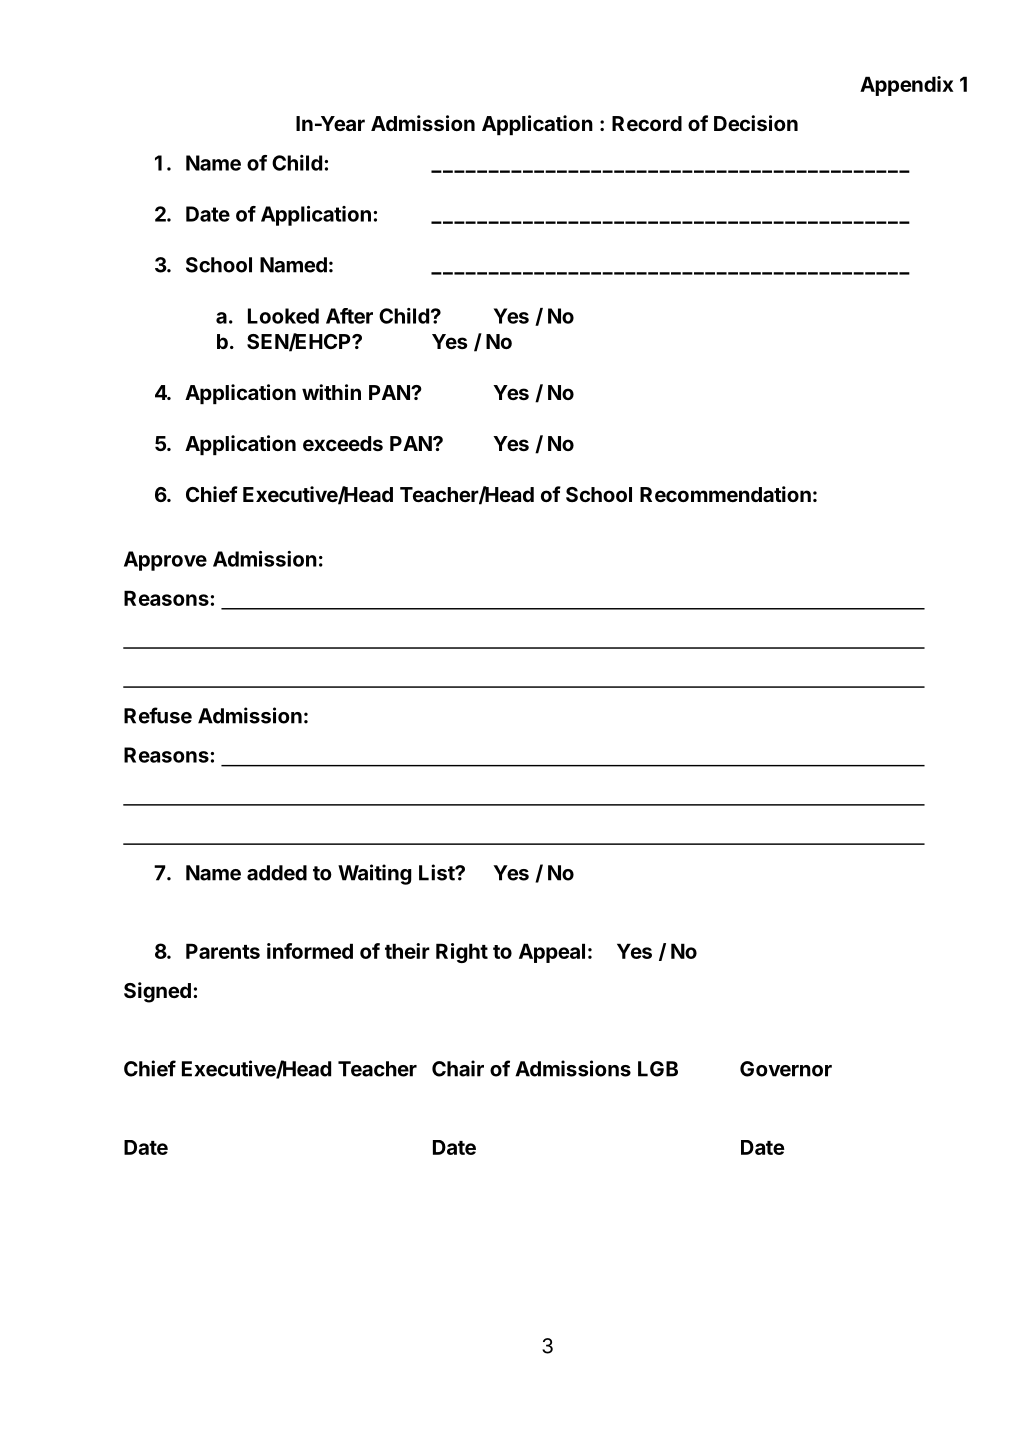  What do you see at coordinates (277, 873) in the page?
I see `added` at bounding box center [277, 873].
